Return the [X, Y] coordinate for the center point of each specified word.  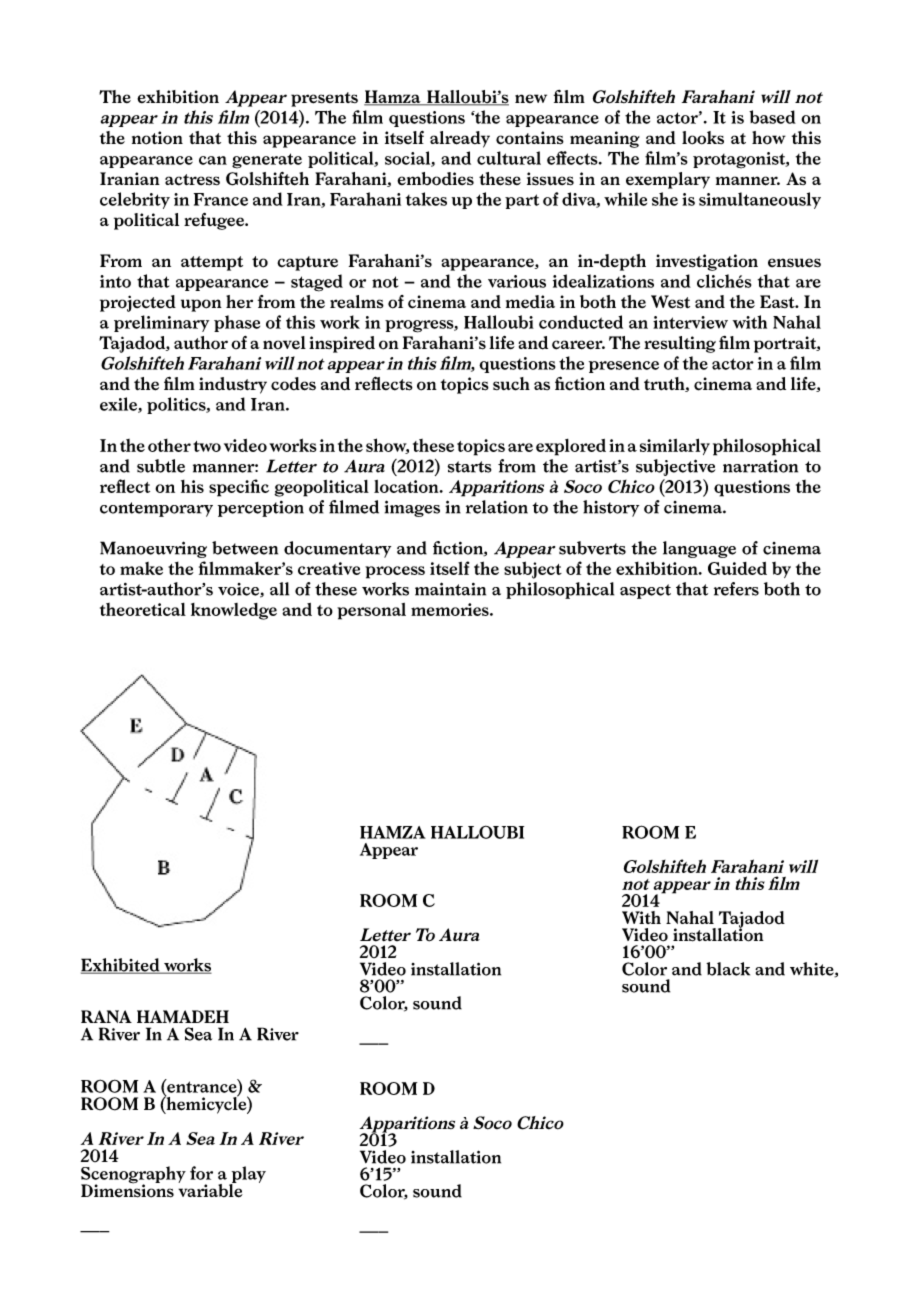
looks [703, 138]
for [201, 1173]
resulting [680, 344]
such [511, 384]
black [728, 969]
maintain [450, 589]
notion [157, 138]
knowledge [234, 611]
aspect [645, 591]
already [460, 139]
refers [736, 589]
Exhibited [121, 966]
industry [233, 385]
